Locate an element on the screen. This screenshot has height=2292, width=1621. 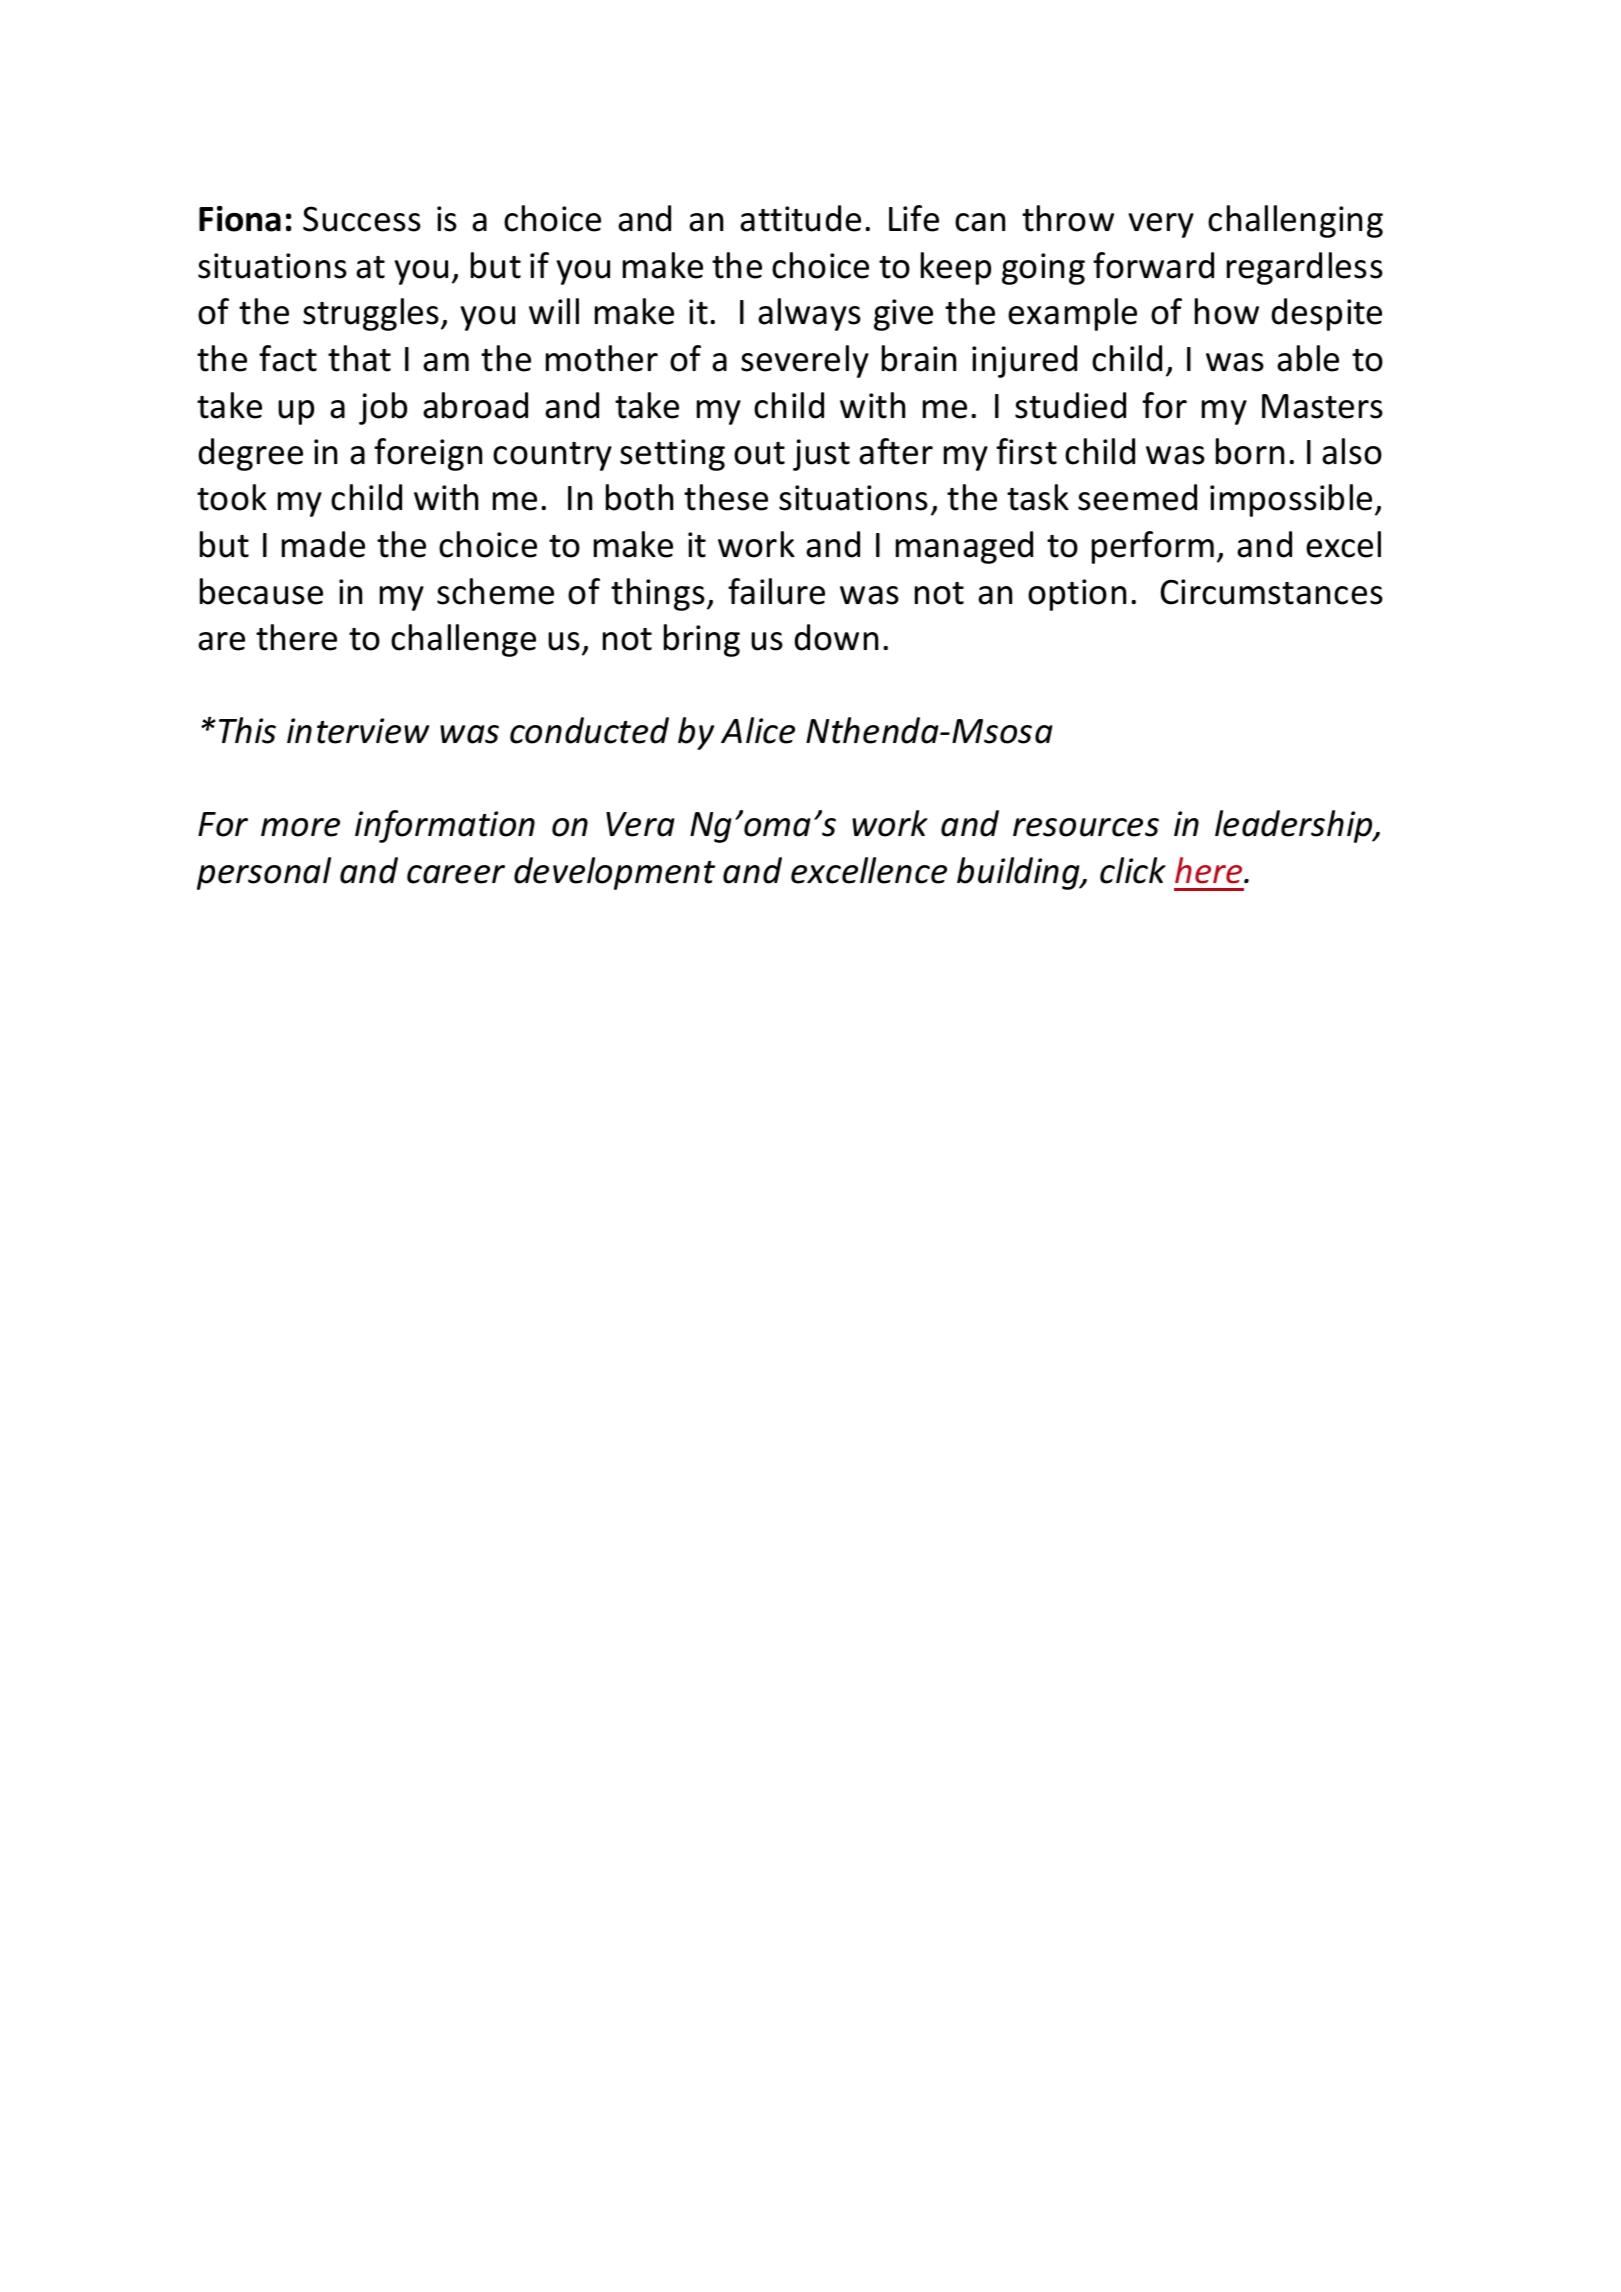
Alice is located at coordinates (758, 730).
